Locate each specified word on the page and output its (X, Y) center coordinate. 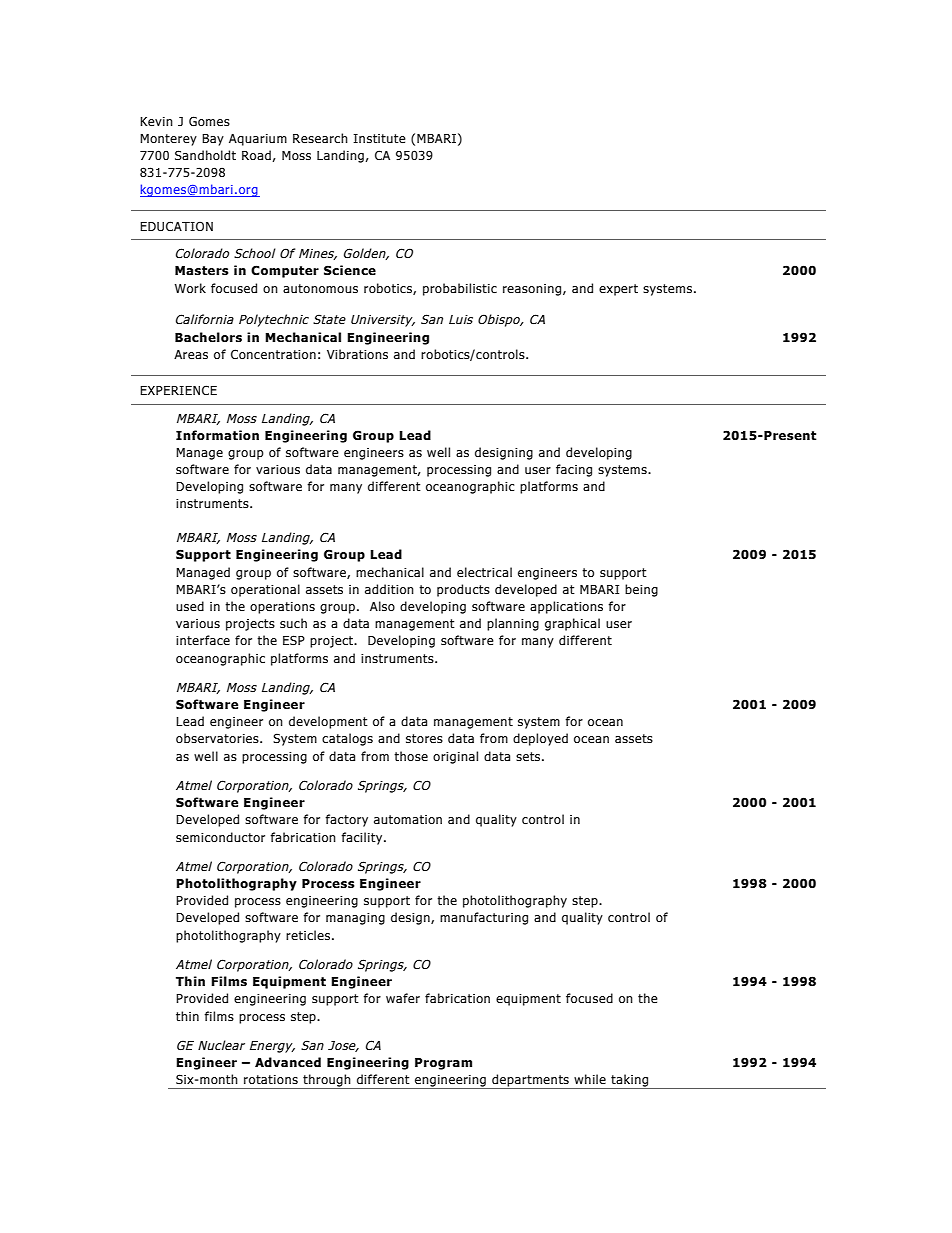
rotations (271, 1079)
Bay (213, 140)
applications (566, 607)
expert (618, 290)
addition (389, 589)
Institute (379, 138)
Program (443, 1064)
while (590, 1079)
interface (203, 640)
